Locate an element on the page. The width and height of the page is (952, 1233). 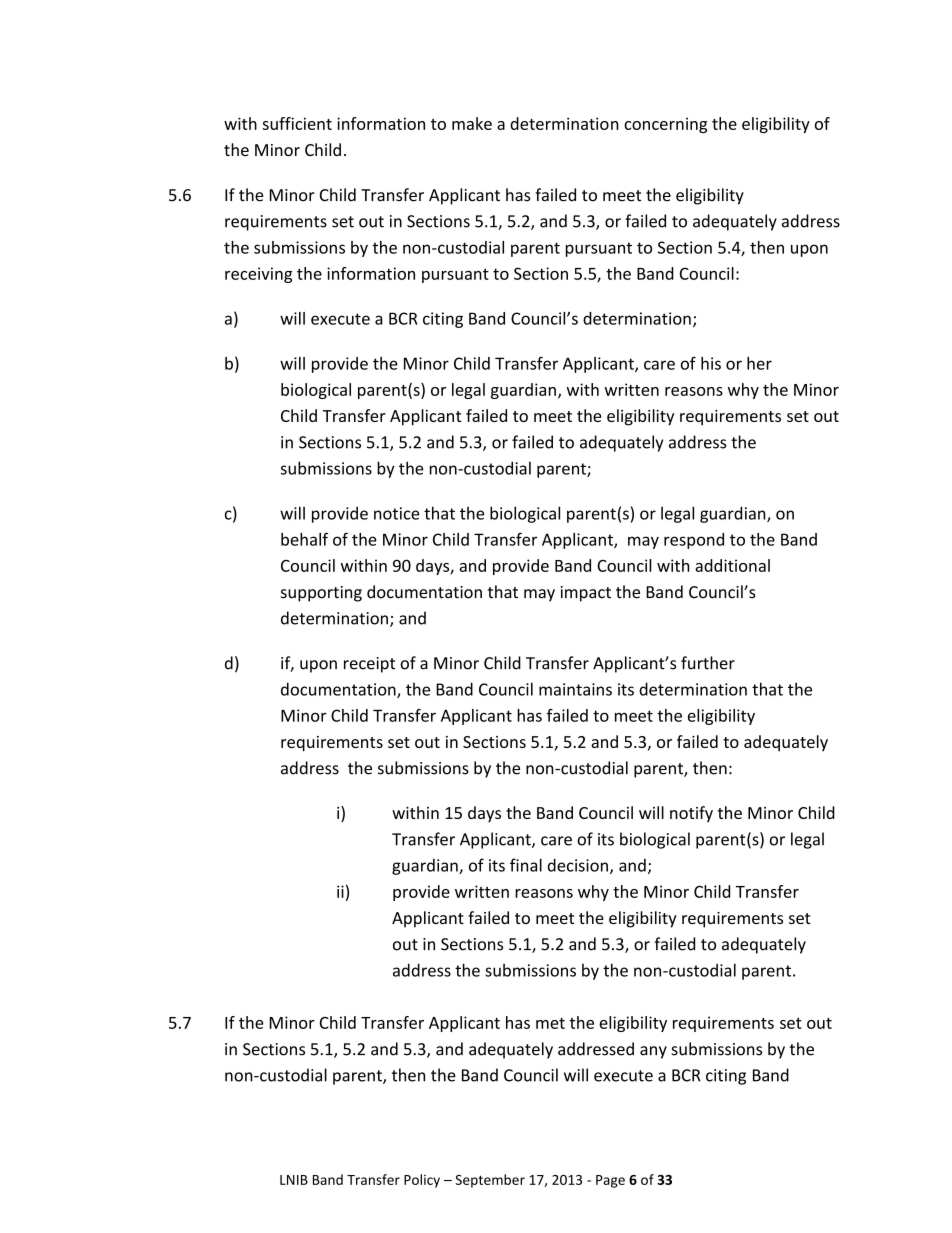
notify is located at coordinates (691, 814).
